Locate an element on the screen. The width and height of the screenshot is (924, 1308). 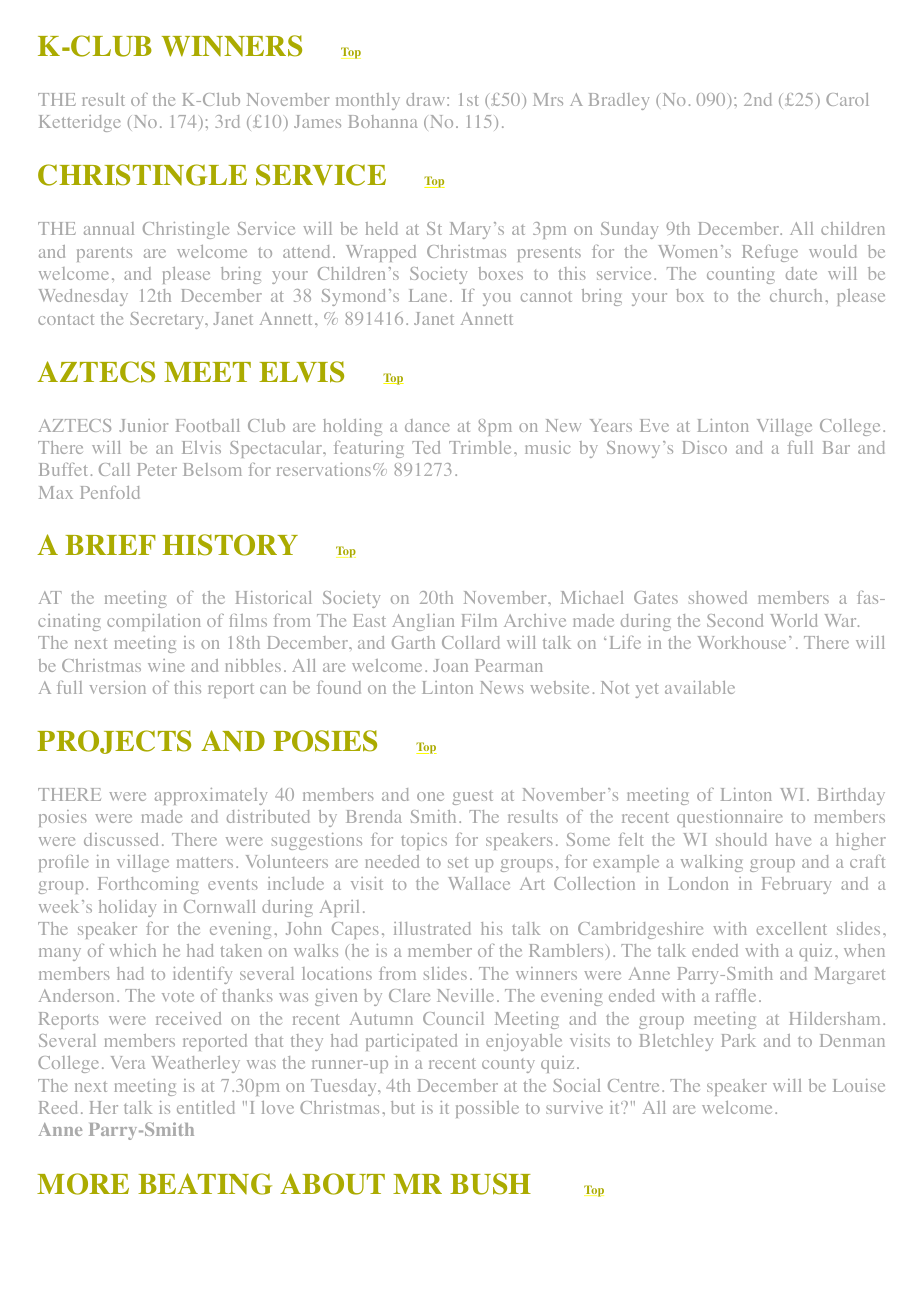
World is located at coordinates (793, 620).
